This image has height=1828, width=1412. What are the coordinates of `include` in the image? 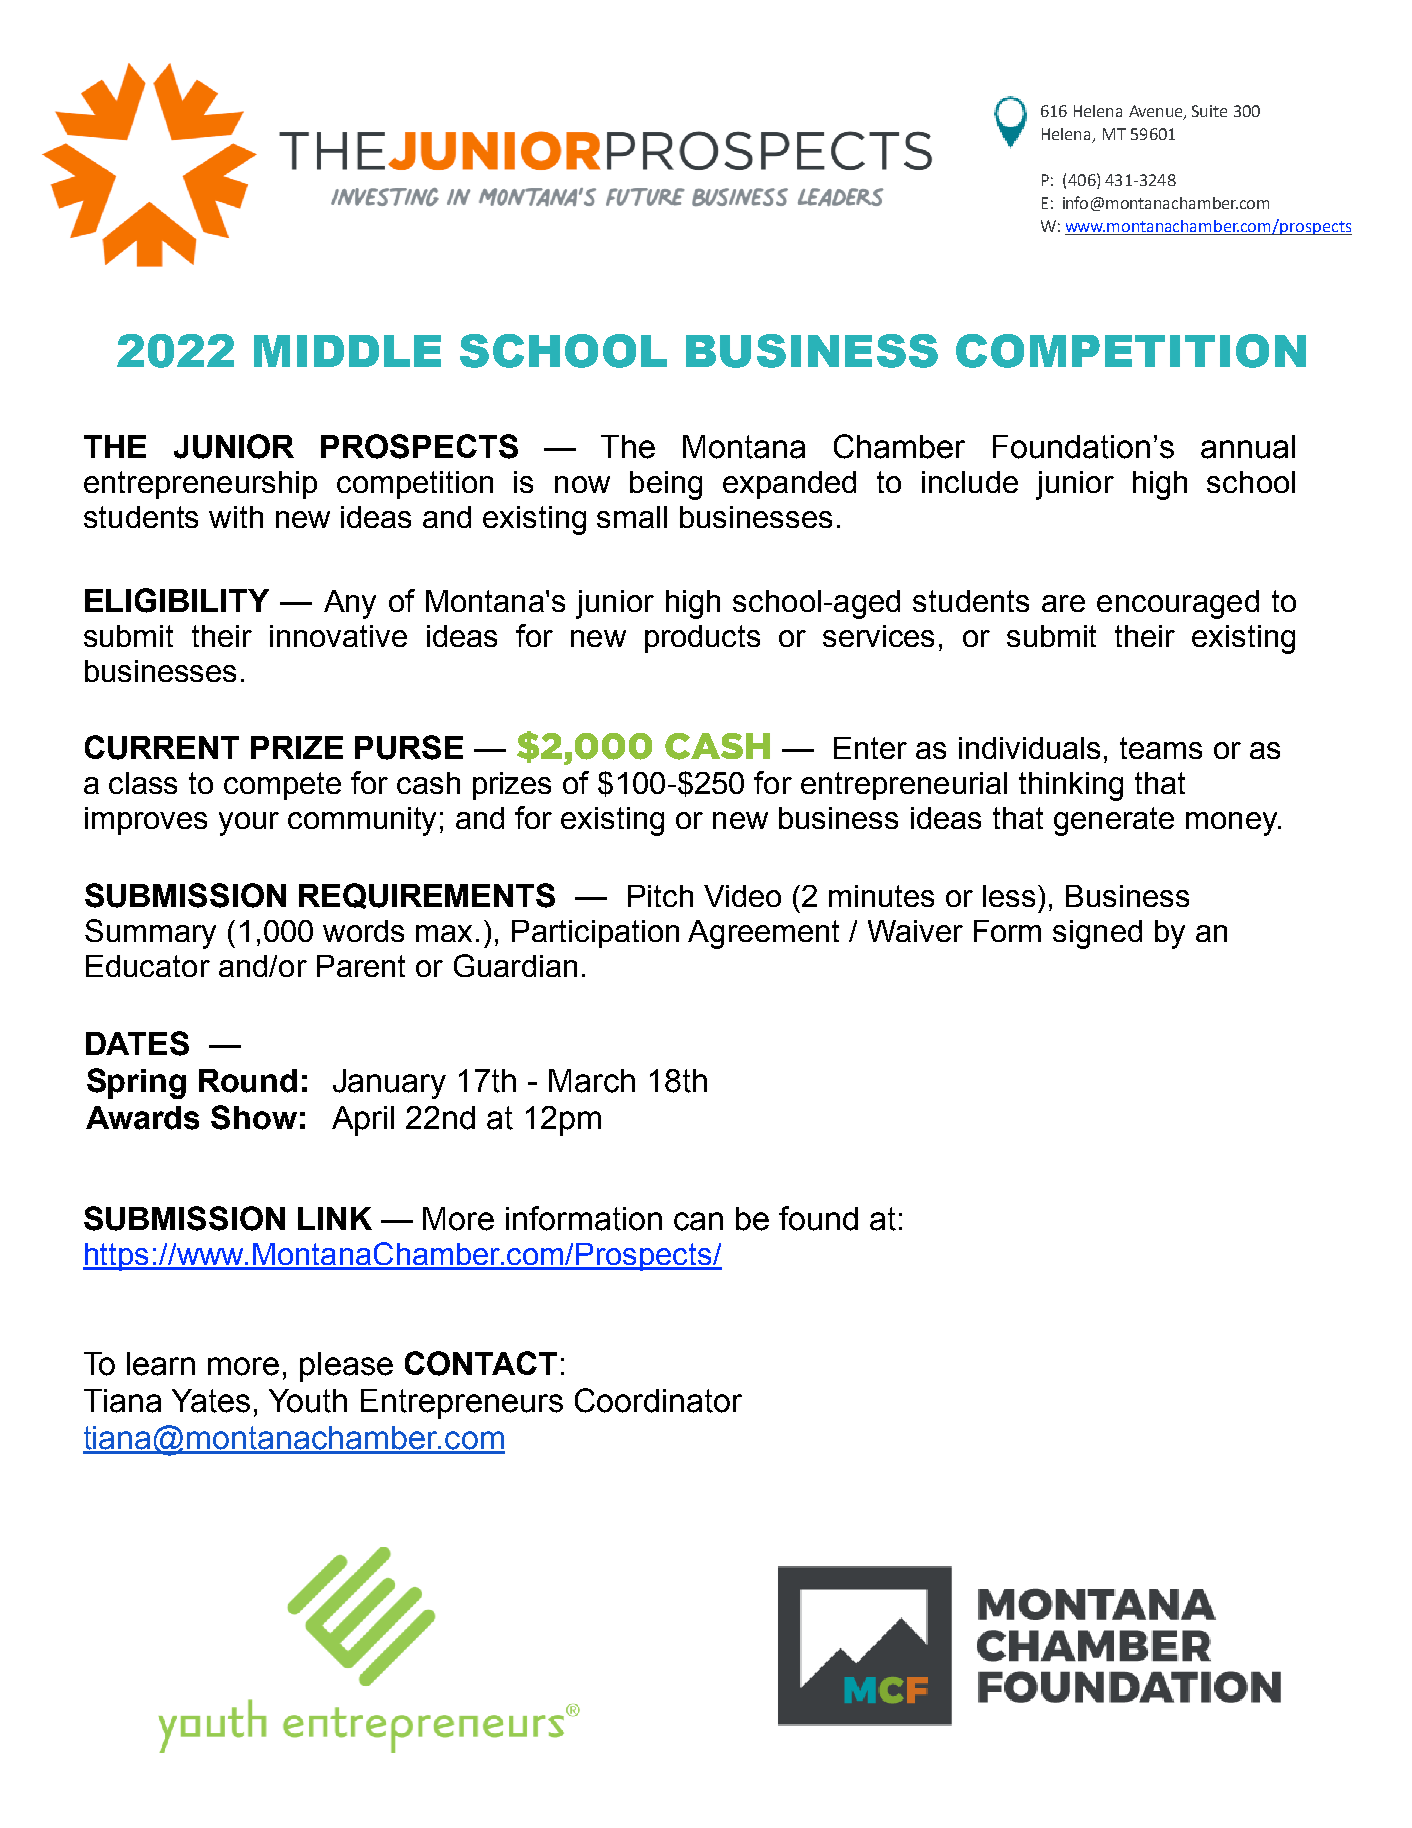 It's located at (970, 482).
